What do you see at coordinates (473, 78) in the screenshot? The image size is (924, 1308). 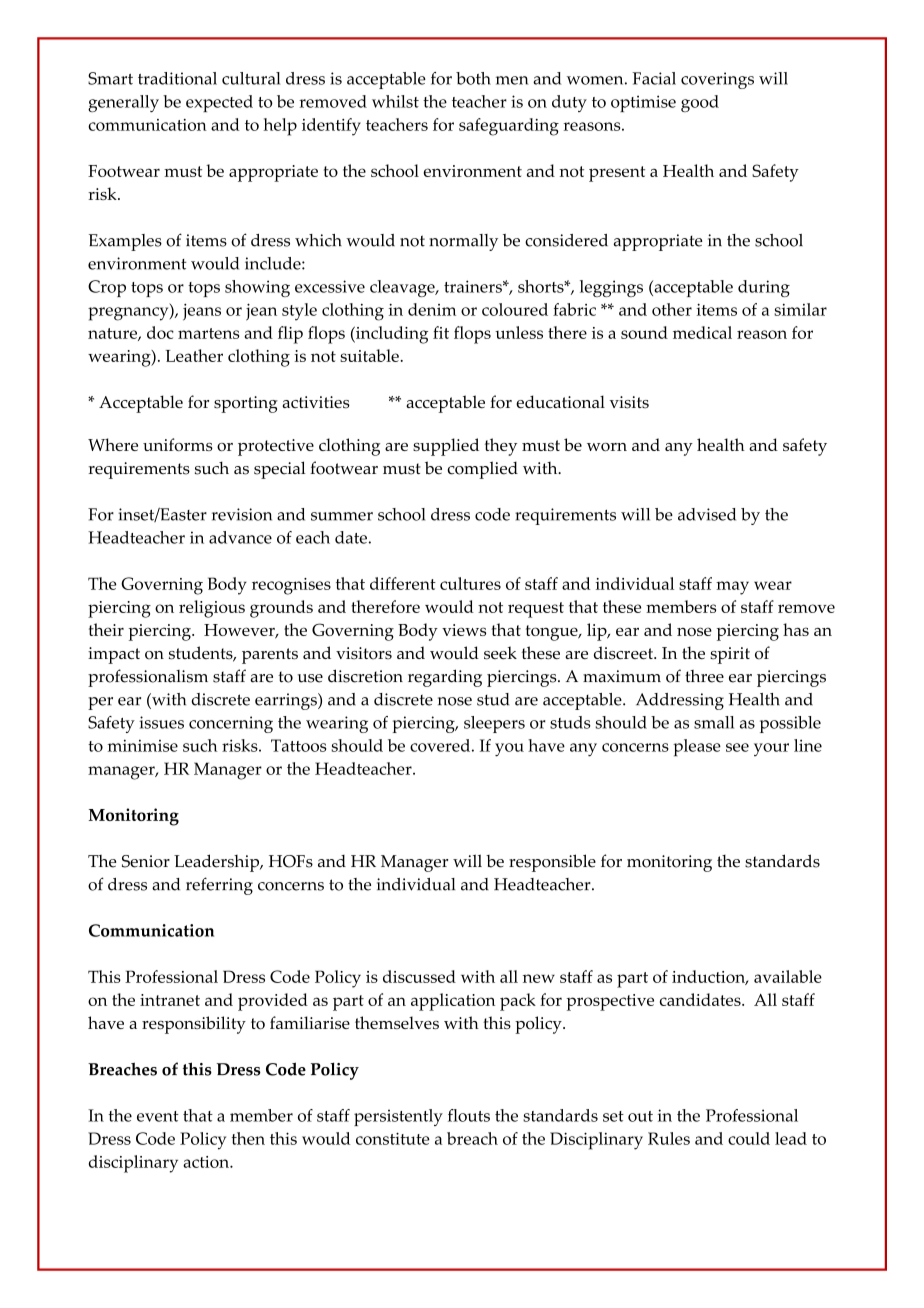 I see `both` at bounding box center [473, 78].
